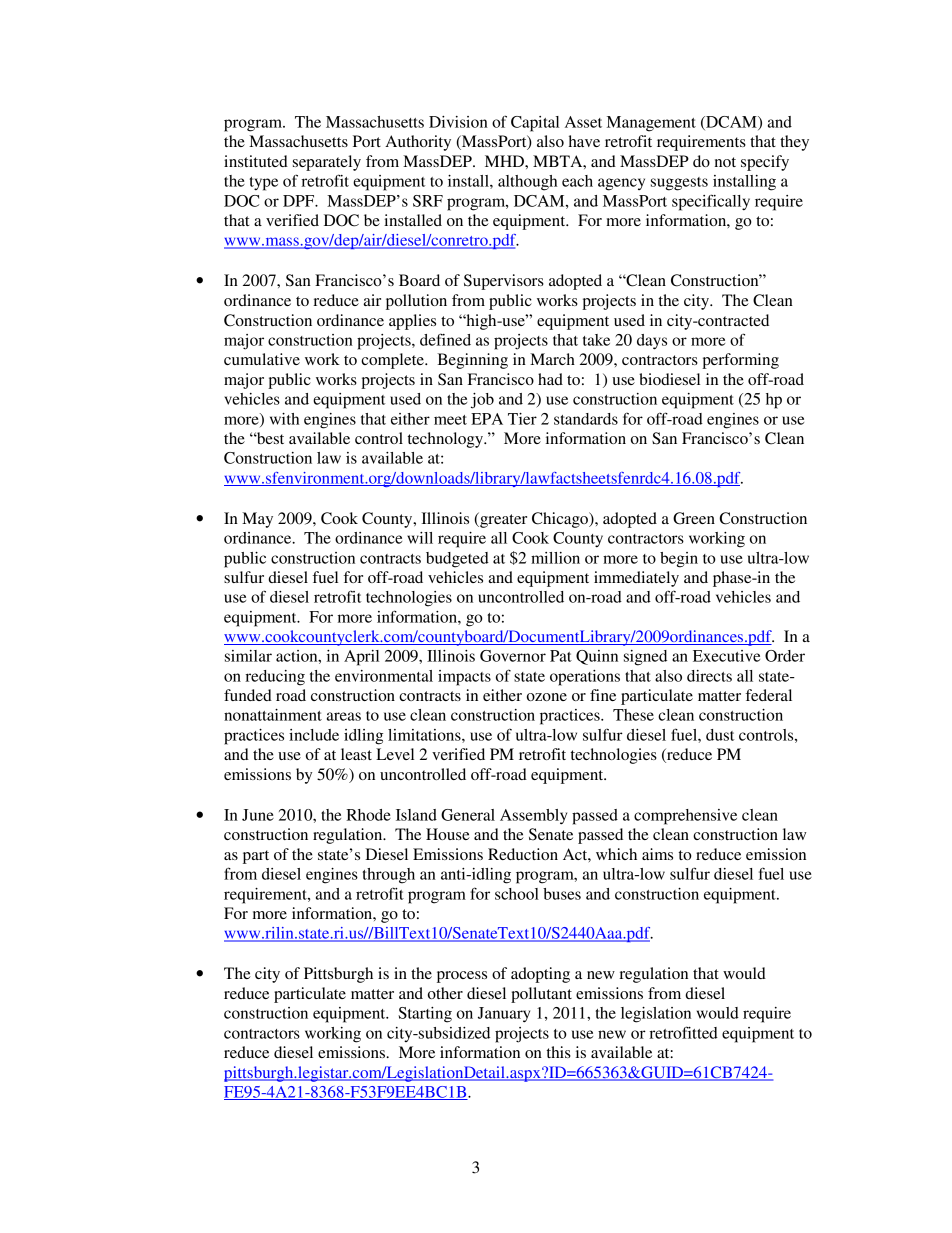 The image size is (952, 1233). What do you see at coordinates (327, 163) in the screenshot?
I see `separately` at bounding box center [327, 163].
